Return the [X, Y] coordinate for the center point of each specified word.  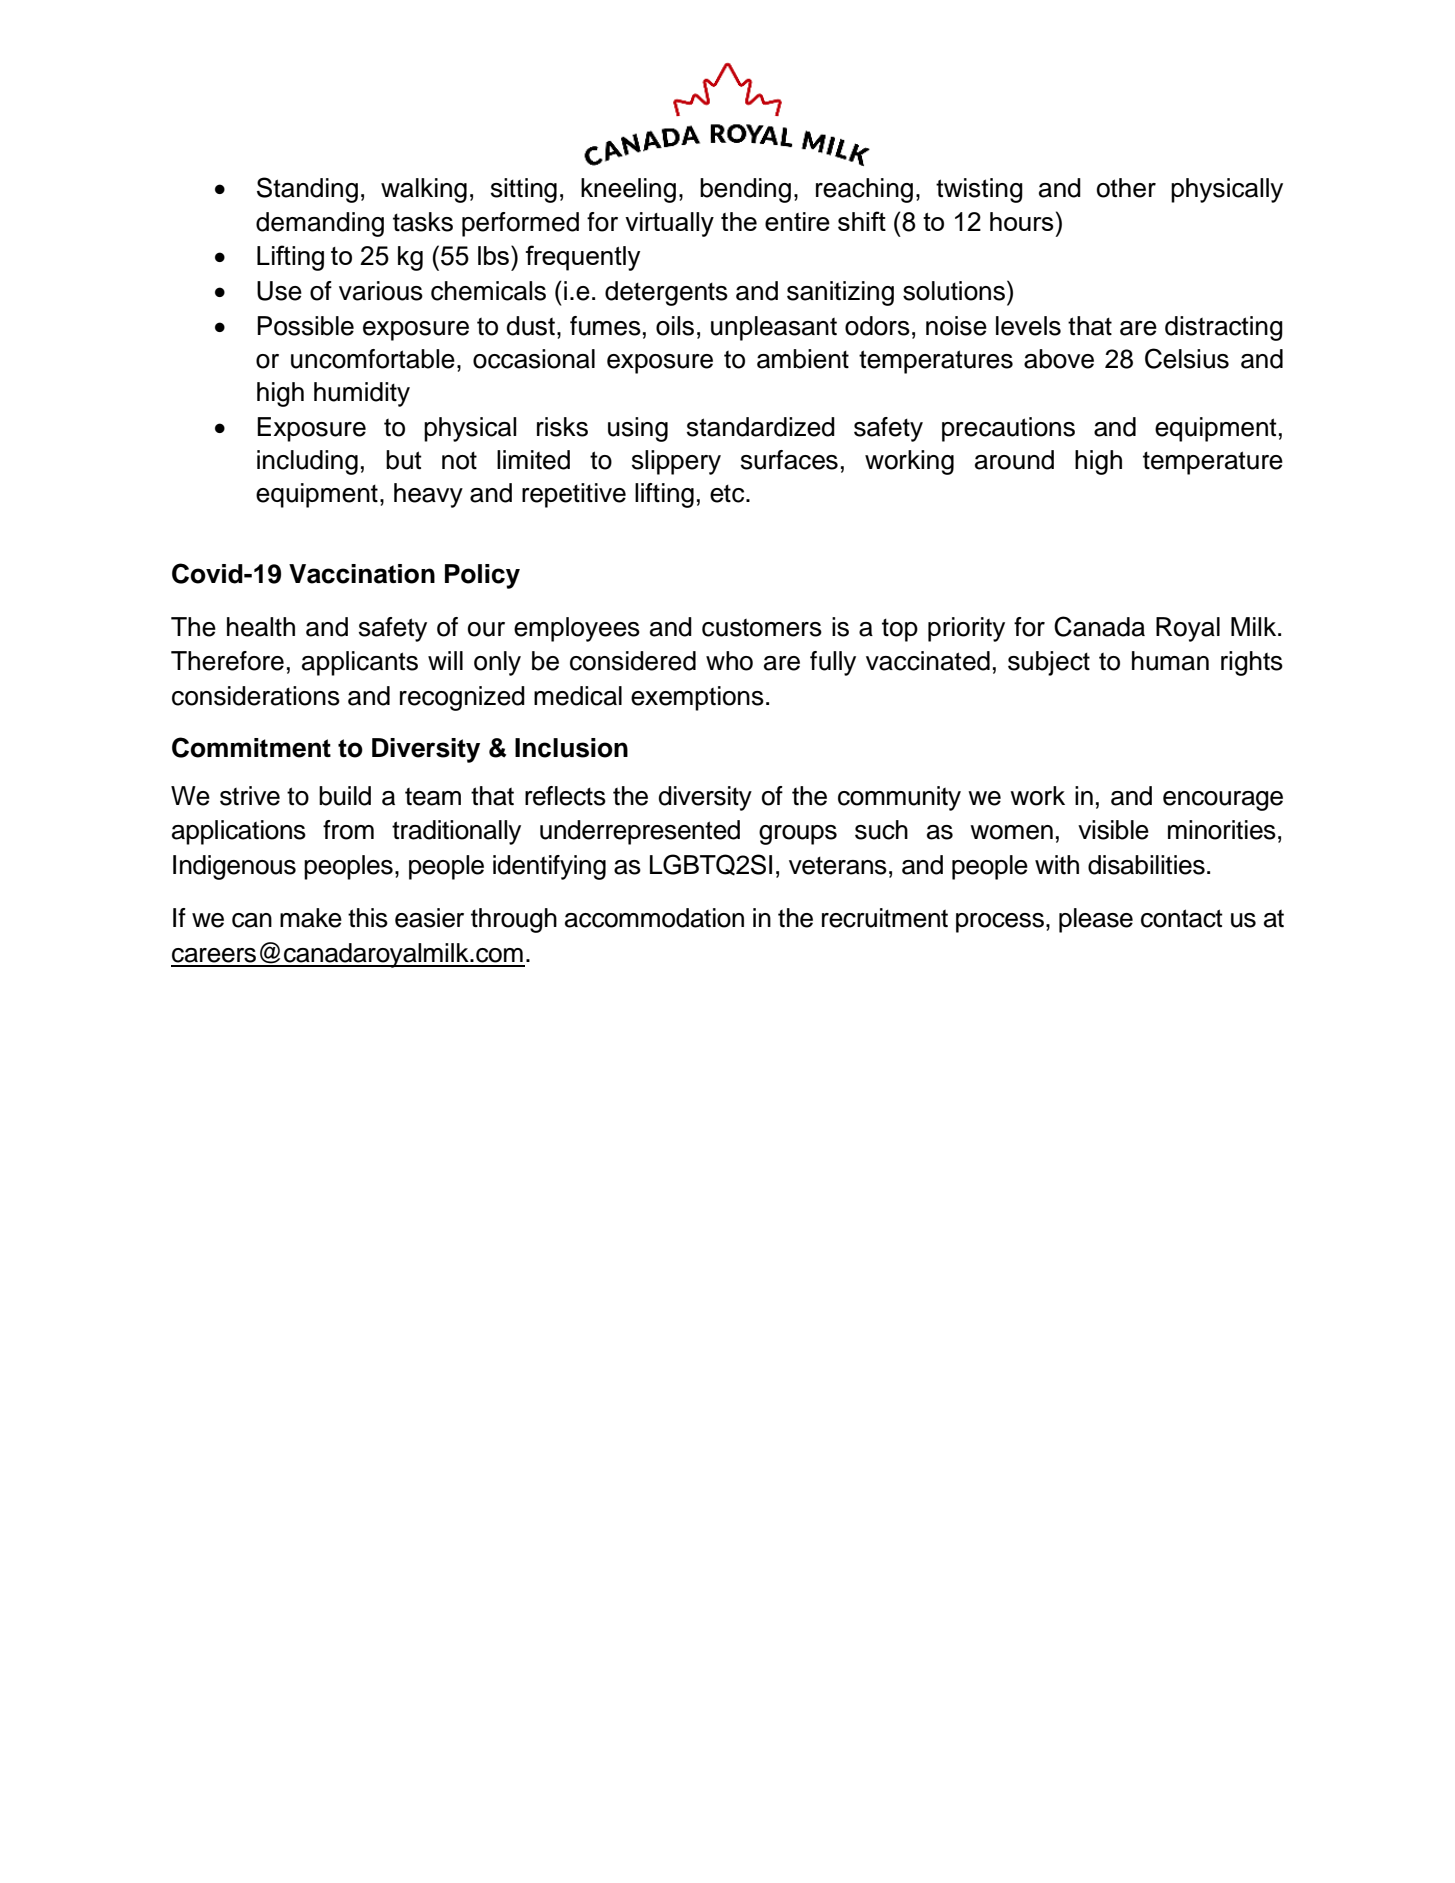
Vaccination [362, 574]
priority [966, 629]
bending [745, 190]
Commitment [251, 747]
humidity [362, 394]
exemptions [697, 698]
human [1170, 661]
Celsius [1187, 358]
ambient [803, 359]
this [368, 918]
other [1126, 188]
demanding [320, 224]
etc [728, 493]
